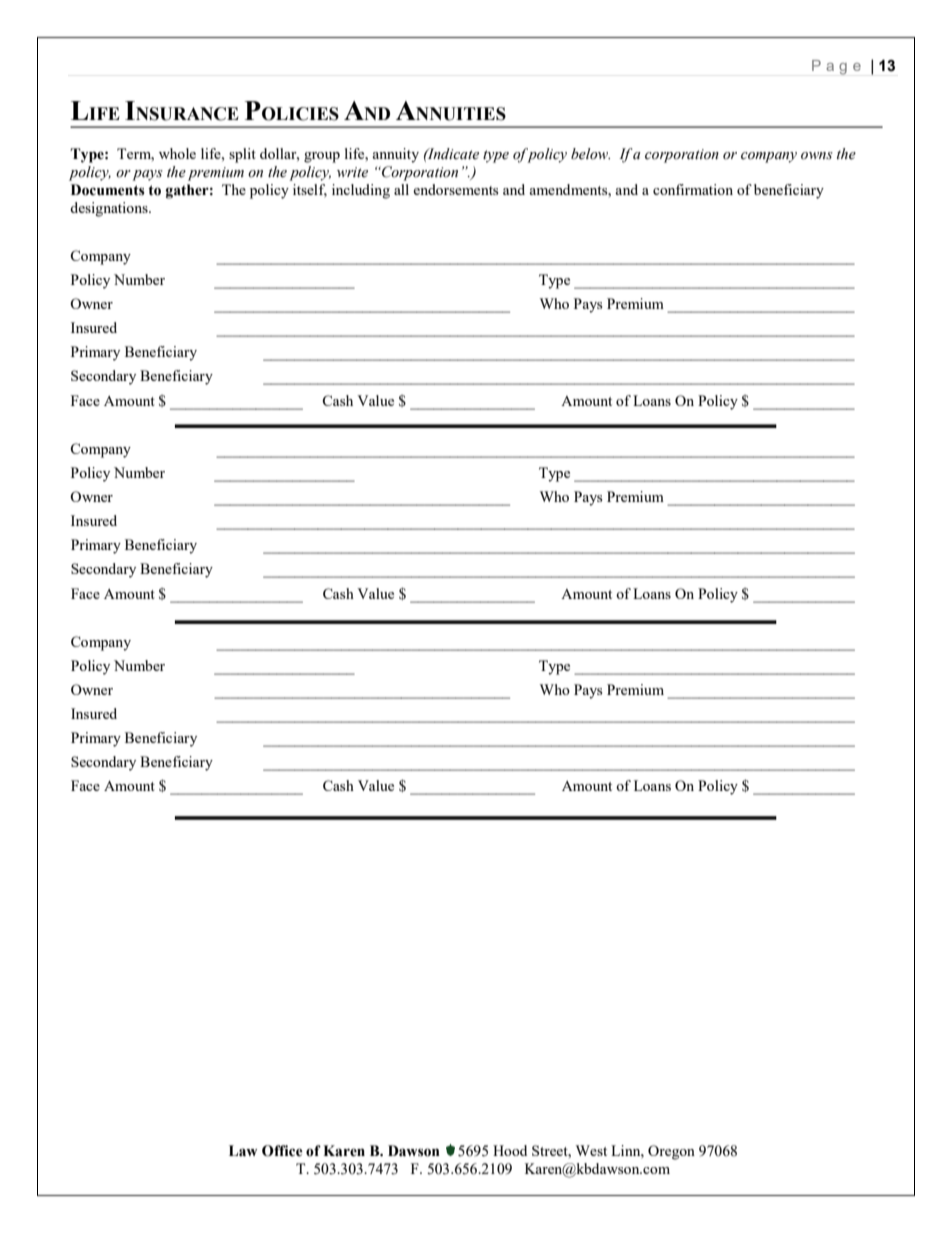 The width and height of the screenshot is (952, 1233). I want to click on endorsements, so click(455, 189).
